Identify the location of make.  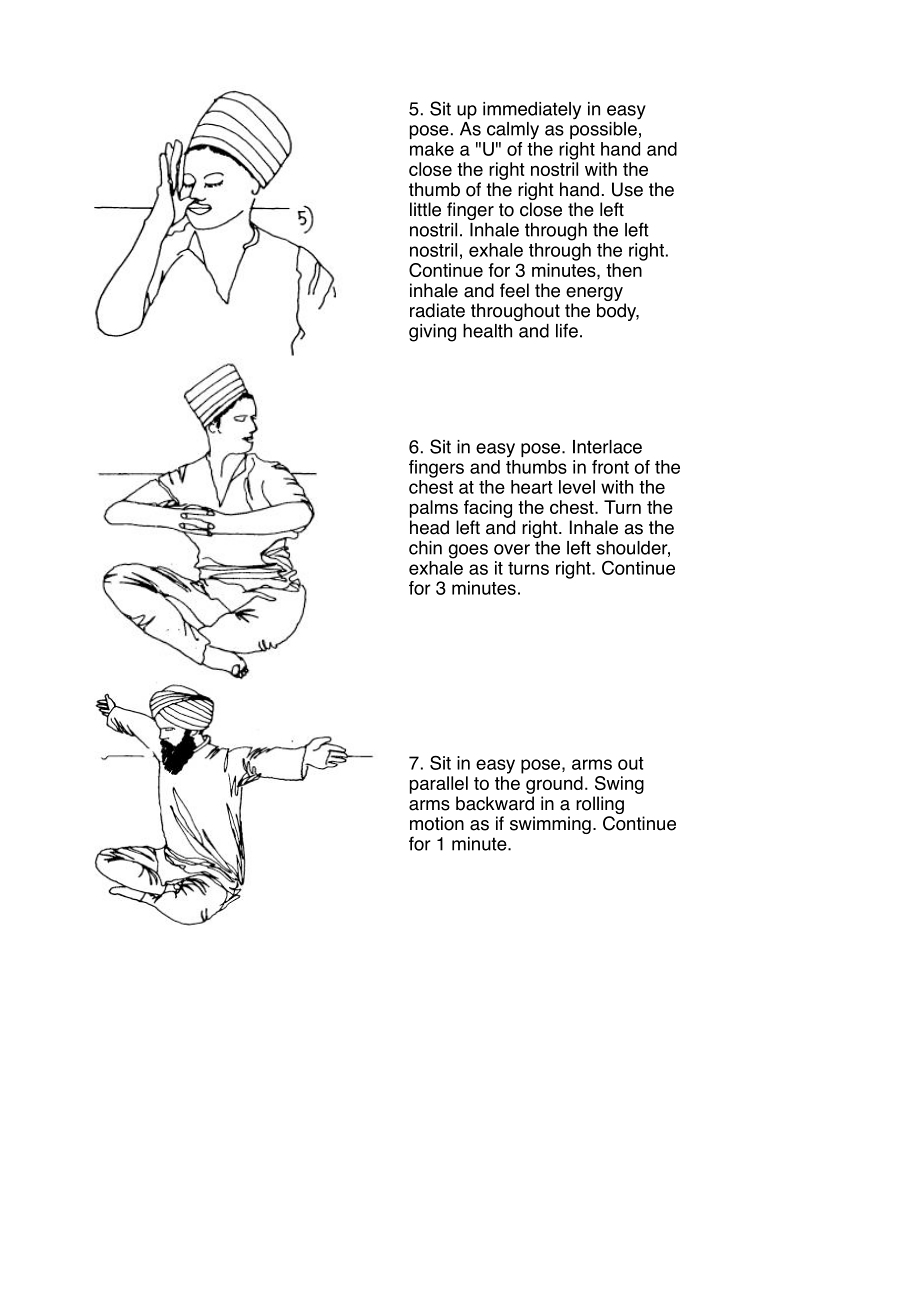
(432, 149).
